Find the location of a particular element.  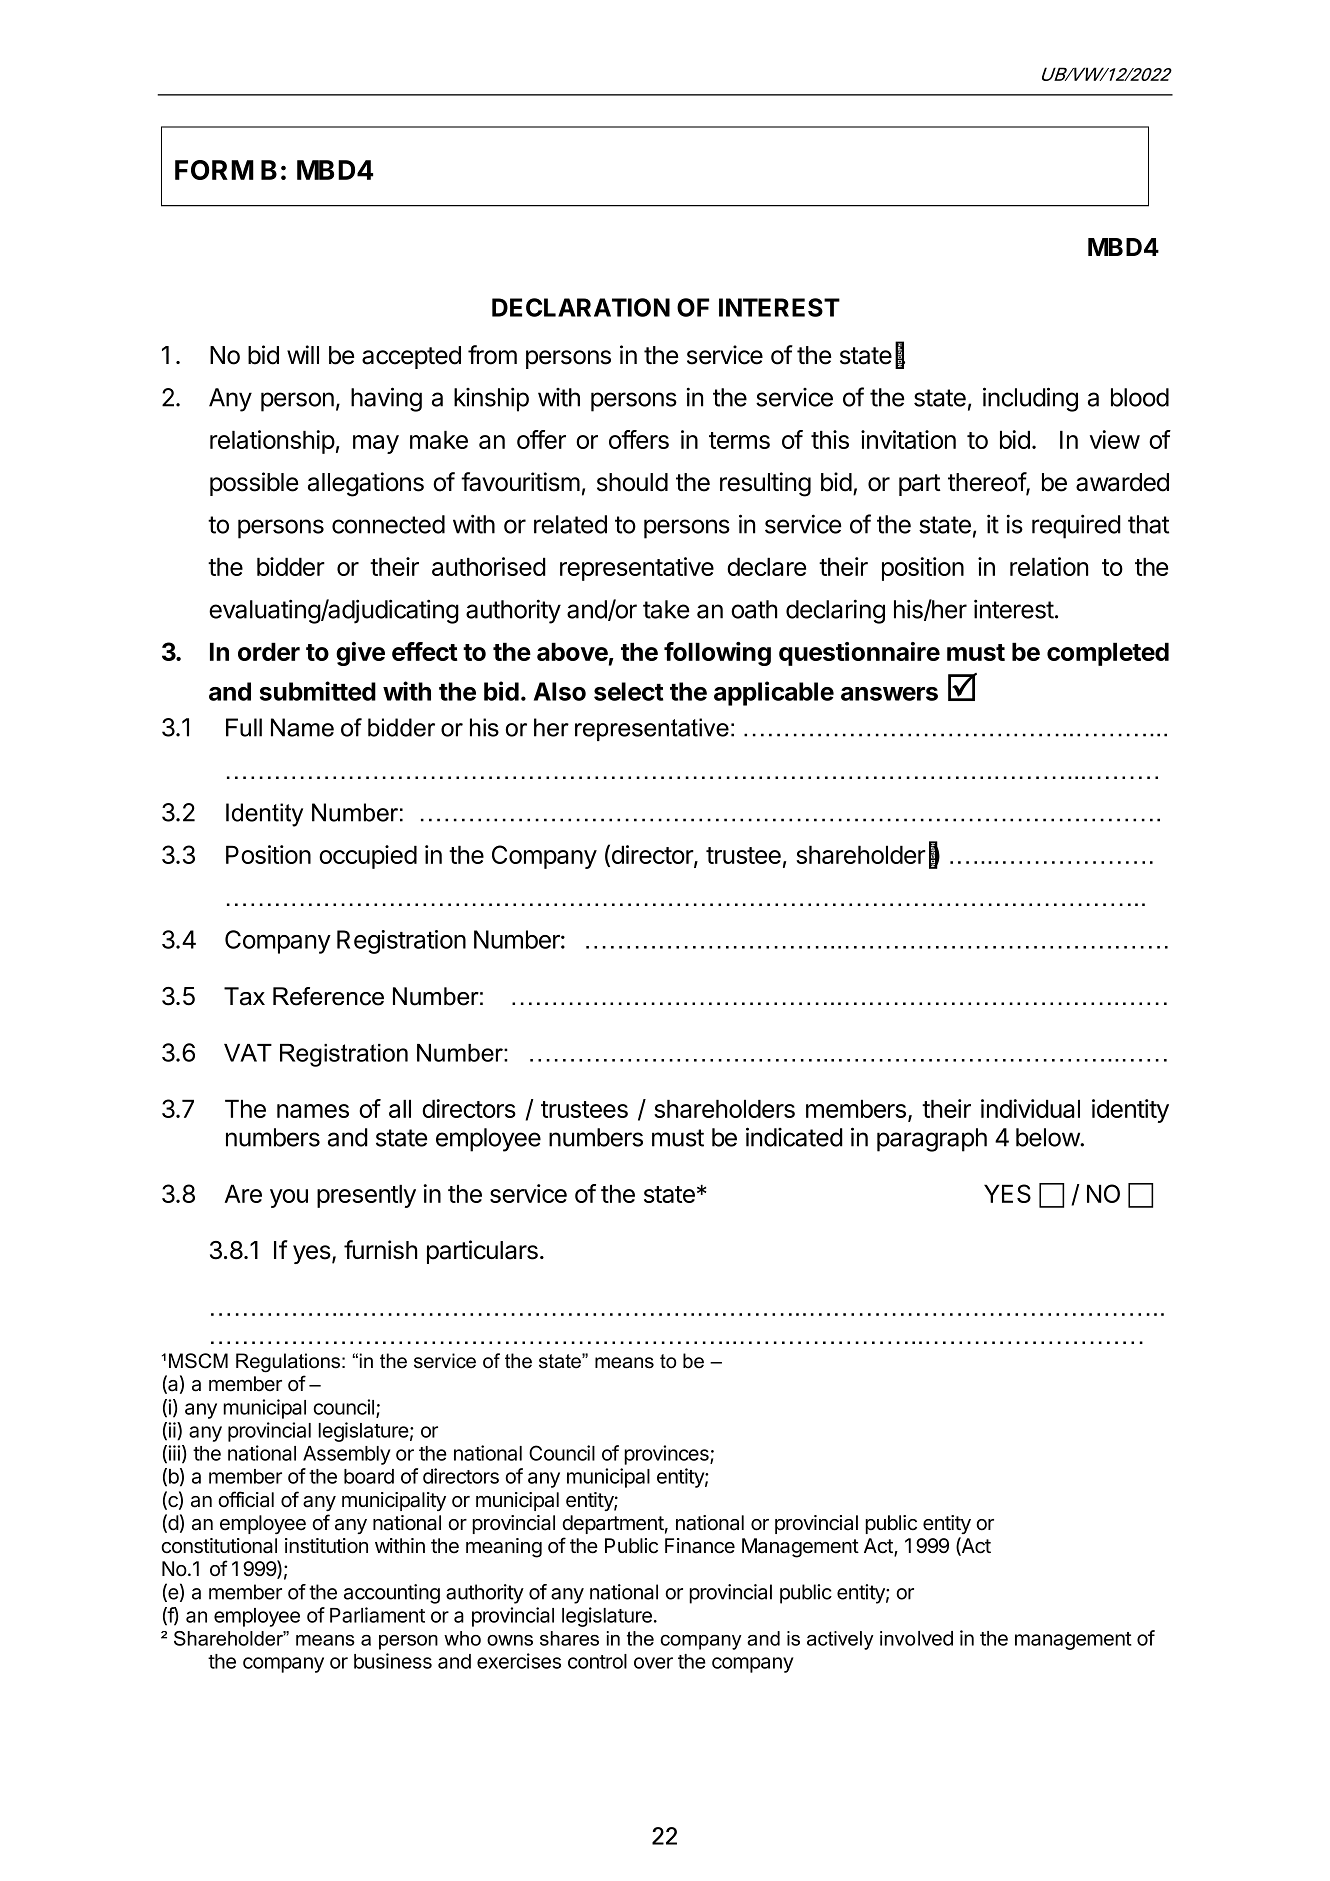

select is located at coordinates (628, 691).
